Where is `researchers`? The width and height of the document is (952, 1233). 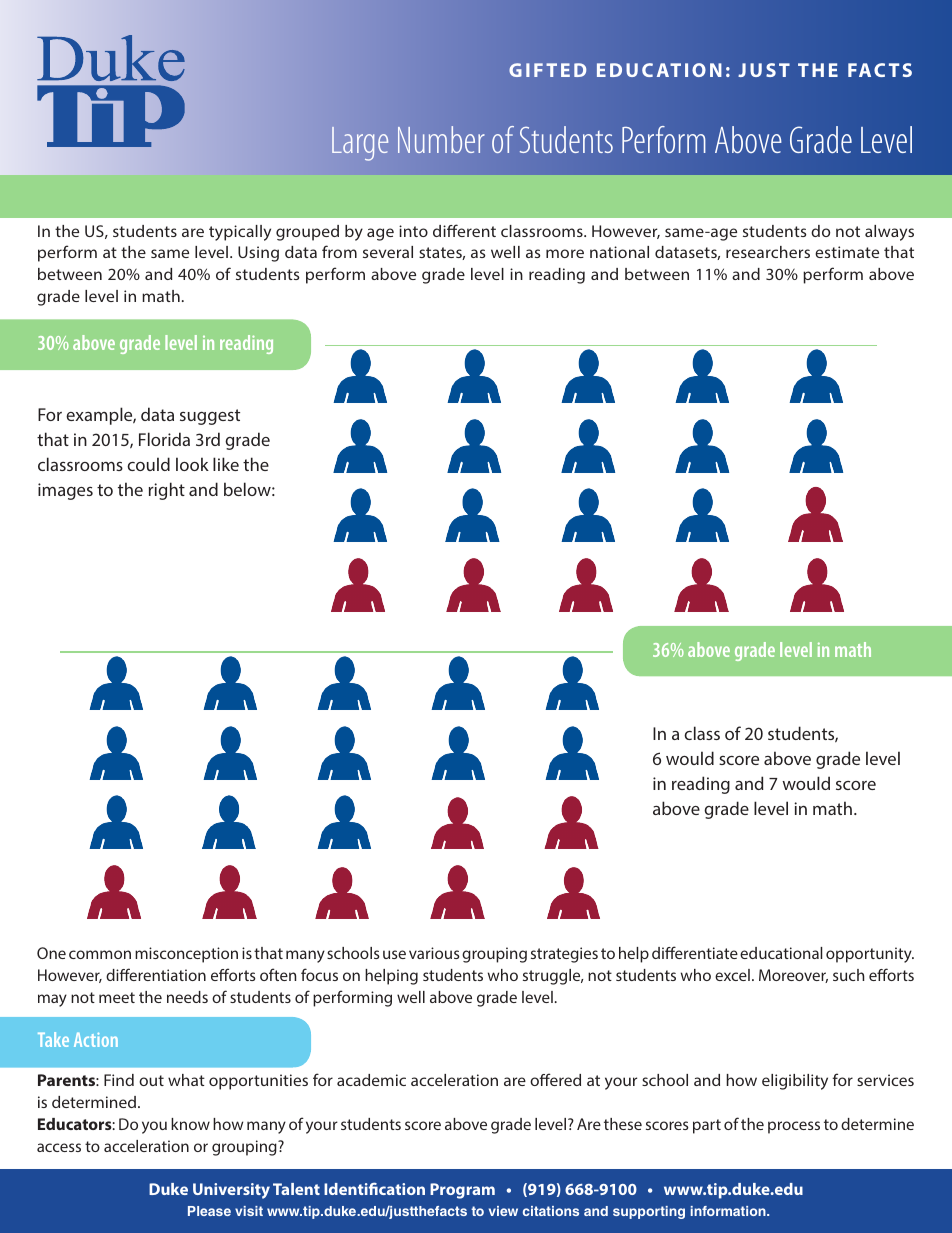 researchers is located at coordinates (768, 252).
